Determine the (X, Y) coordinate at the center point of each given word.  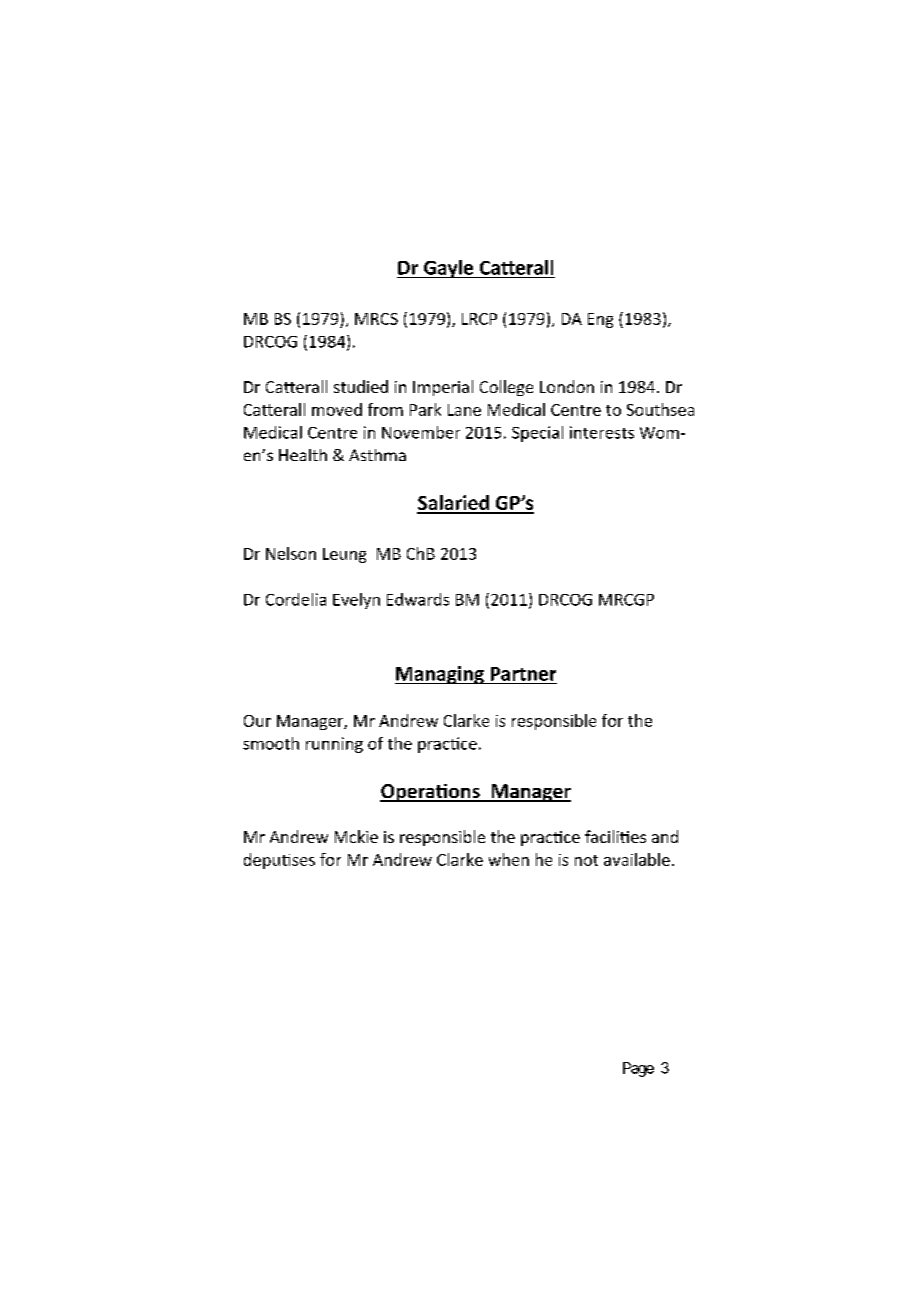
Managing (440, 675)
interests (602, 432)
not (586, 860)
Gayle (449, 269)
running (334, 745)
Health (303, 455)
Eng (600, 320)
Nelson (291, 553)
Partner (523, 674)
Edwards (418, 599)
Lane (464, 410)
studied (361, 386)
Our (257, 721)
